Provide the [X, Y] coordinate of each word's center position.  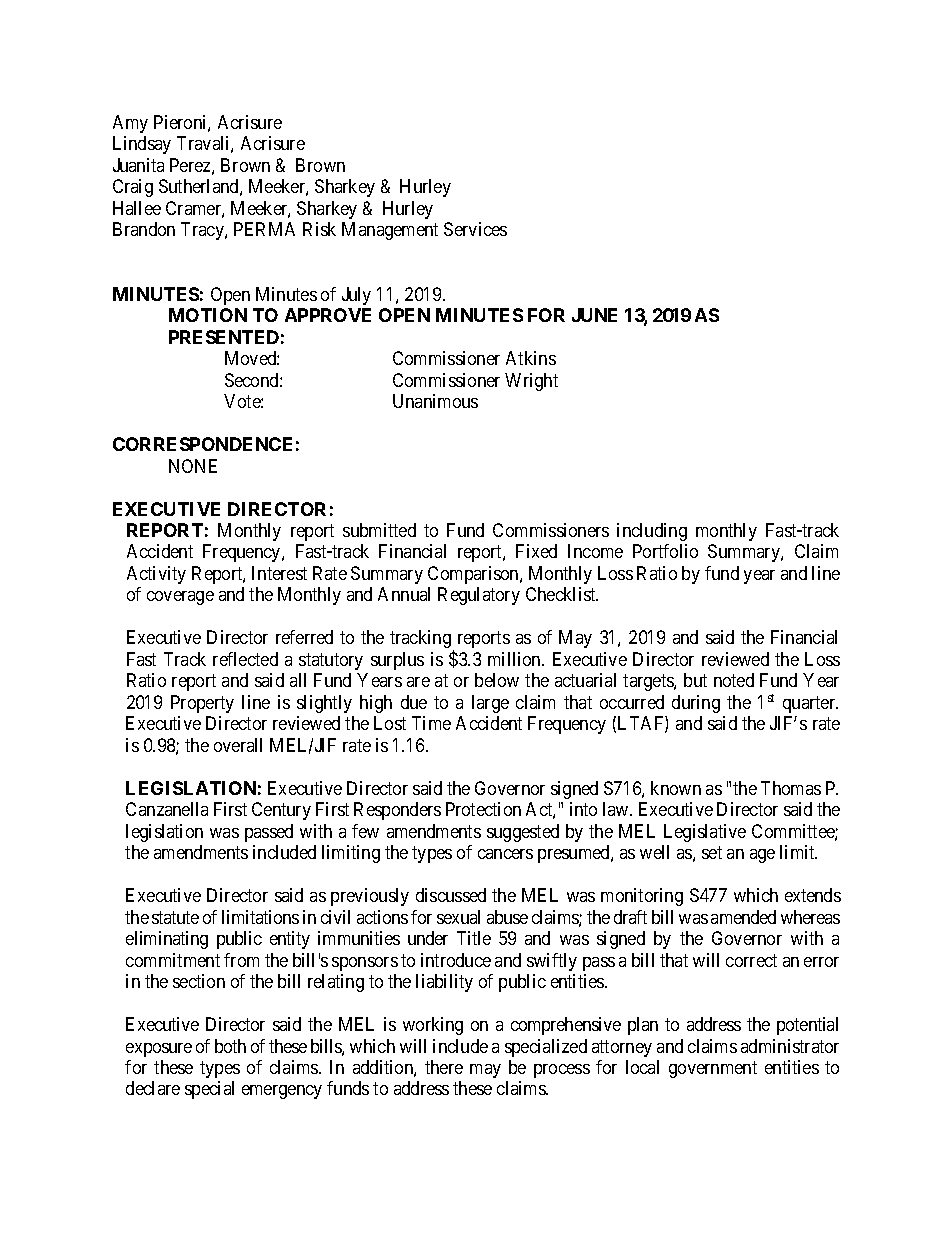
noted [734, 680]
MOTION [208, 315]
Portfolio [665, 551]
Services [475, 229]
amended [743, 917]
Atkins [531, 358]
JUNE [594, 315]
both [230, 1046]
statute [175, 917]
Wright [531, 382]
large [490, 704]
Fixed [536, 551]
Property [202, 704]
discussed [451, 895]
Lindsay [142, 145]
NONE [193, 466]
